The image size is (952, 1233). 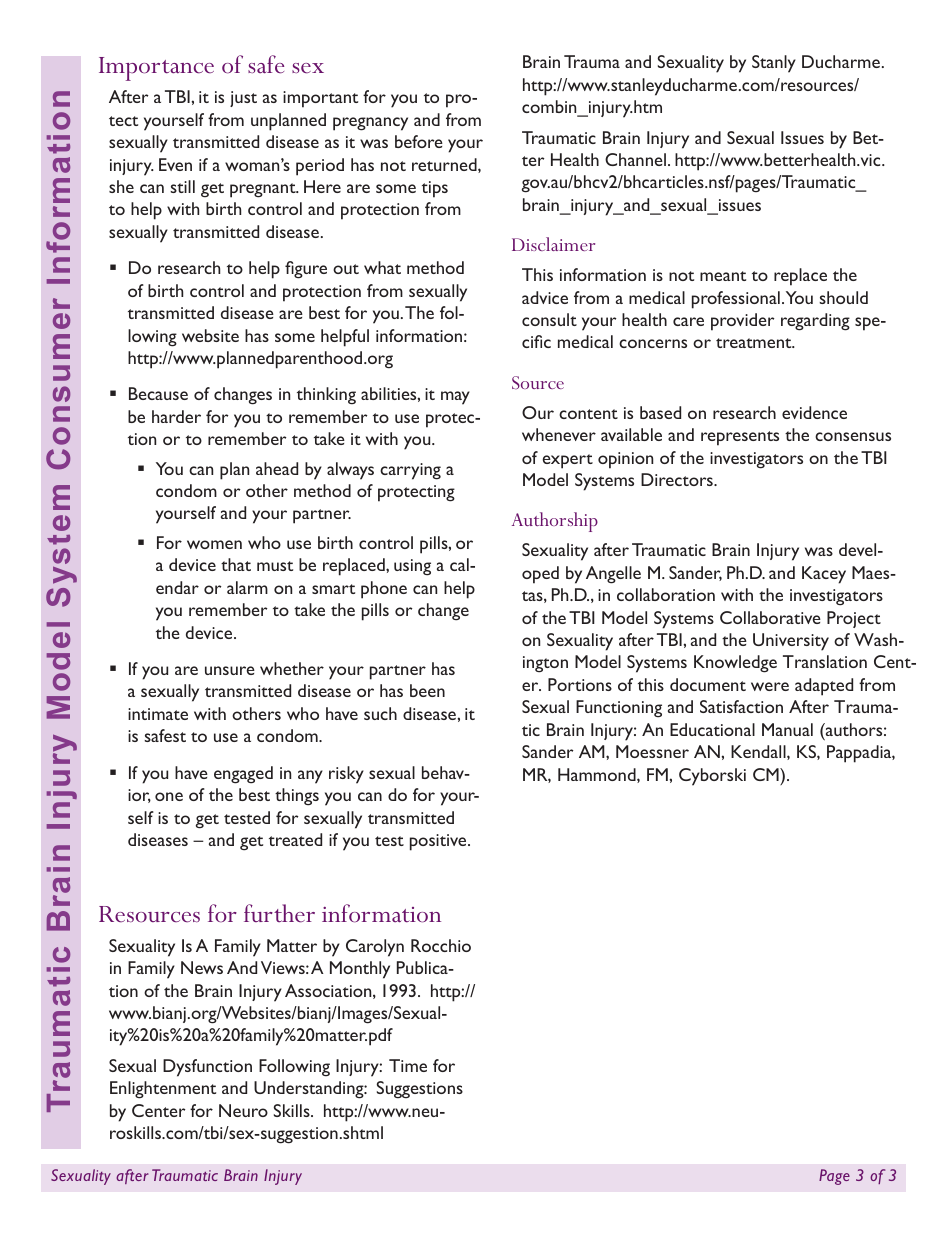 I want to click on Time, so click(x=408, y=1065).
